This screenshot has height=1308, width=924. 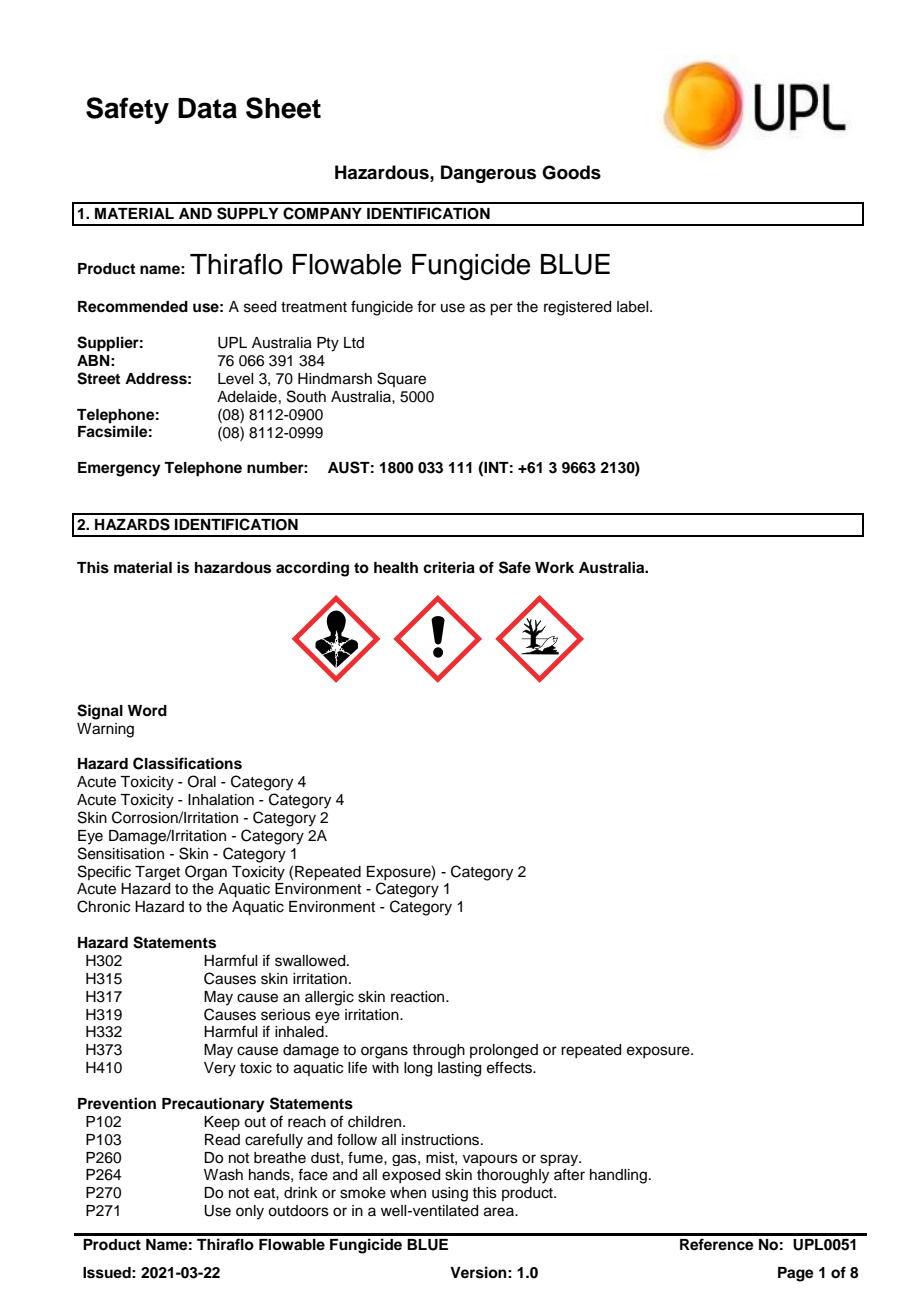 What do you see at coordinates (312, 569) in the screenshot?
I see `according` at bounding box center [312, 569].
